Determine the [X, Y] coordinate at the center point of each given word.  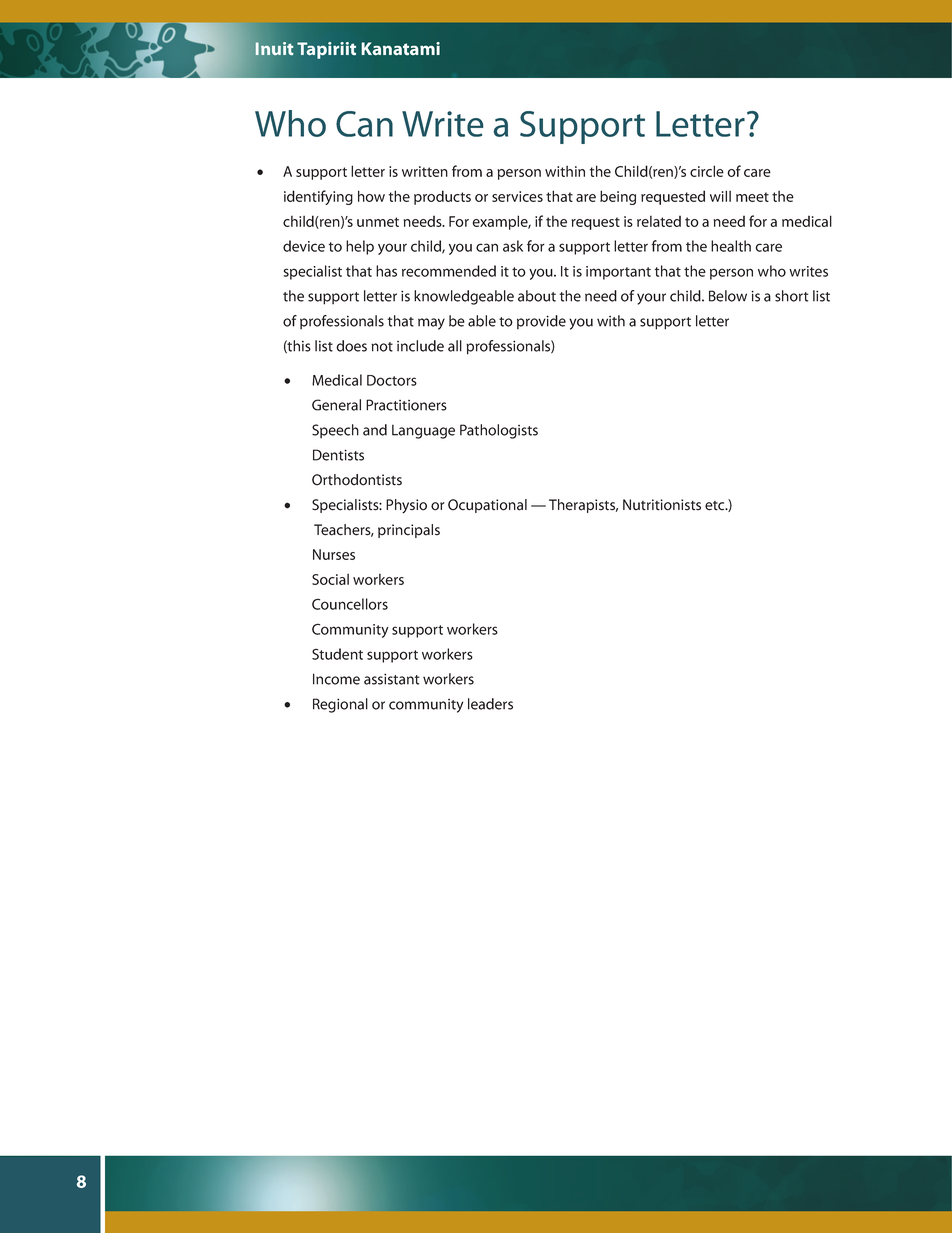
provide [541, 322]
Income [336, 679]
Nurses [334, 554]
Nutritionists [662, 505]
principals [409, 531]
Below [728, 296]
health [731, 246]
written [425, 171]
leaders [490, 704]
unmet [378, 222]
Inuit [274, 48]
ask [513, 246]
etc [716, 506]
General [336, 405]
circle [707, 171]
